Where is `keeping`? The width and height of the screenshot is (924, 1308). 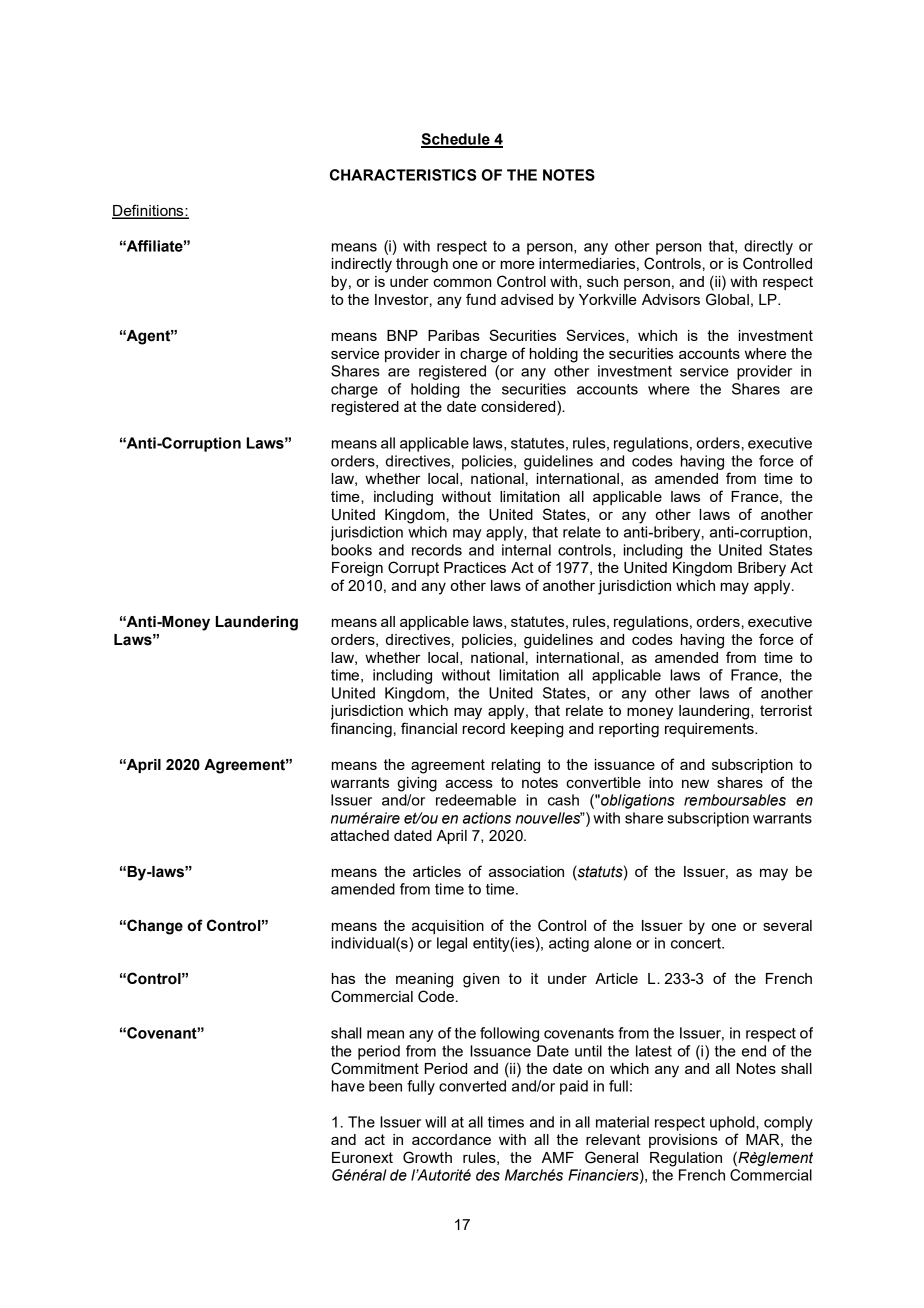 keeping is located at coordinates (537, 730).
